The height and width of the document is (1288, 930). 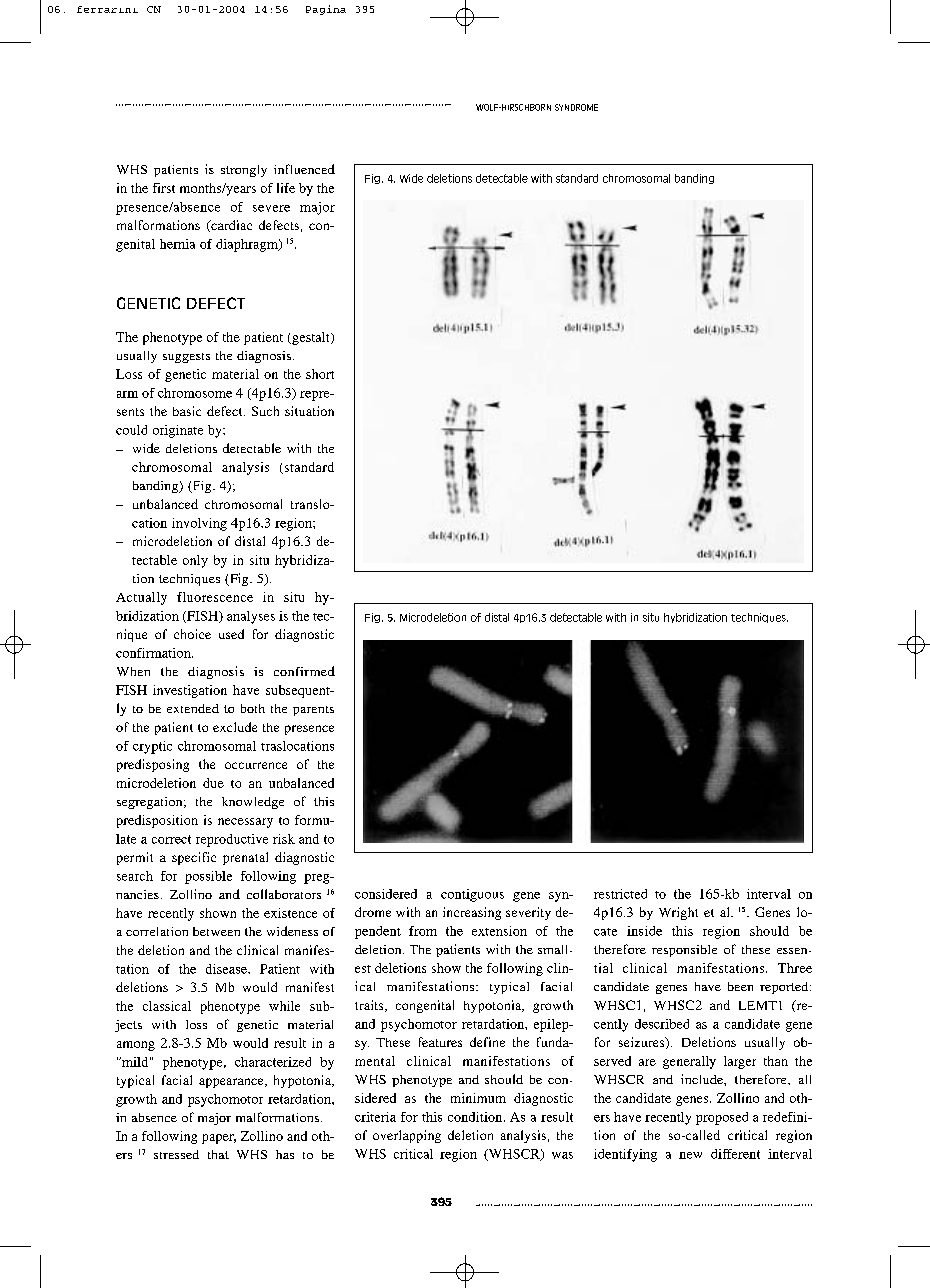 What do you see at coordinates (218, 1154) in the document?
I see `that` at bounding box center [218, 1154].
